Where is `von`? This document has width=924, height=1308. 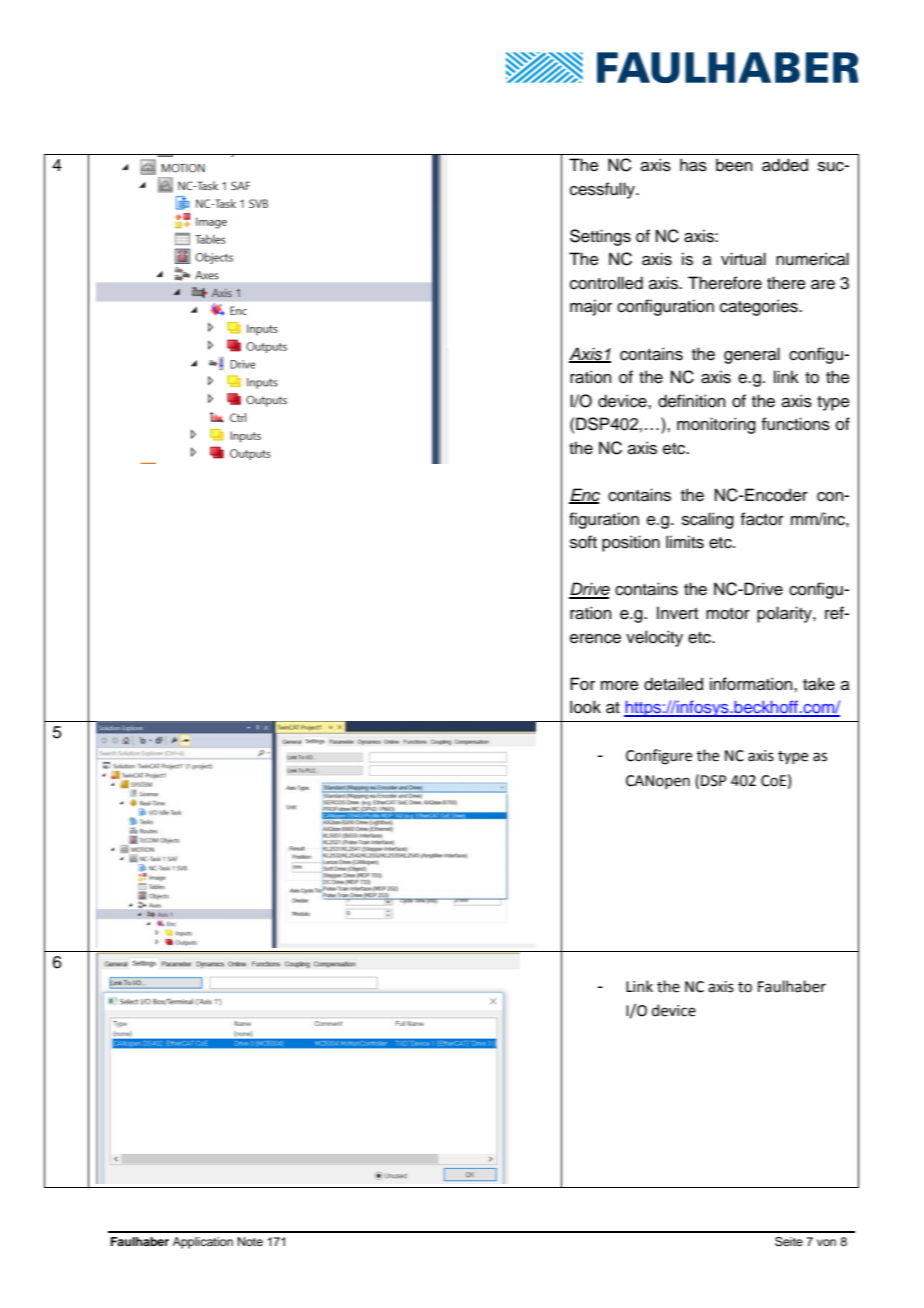 von is located at coordinates (826, 1242).
